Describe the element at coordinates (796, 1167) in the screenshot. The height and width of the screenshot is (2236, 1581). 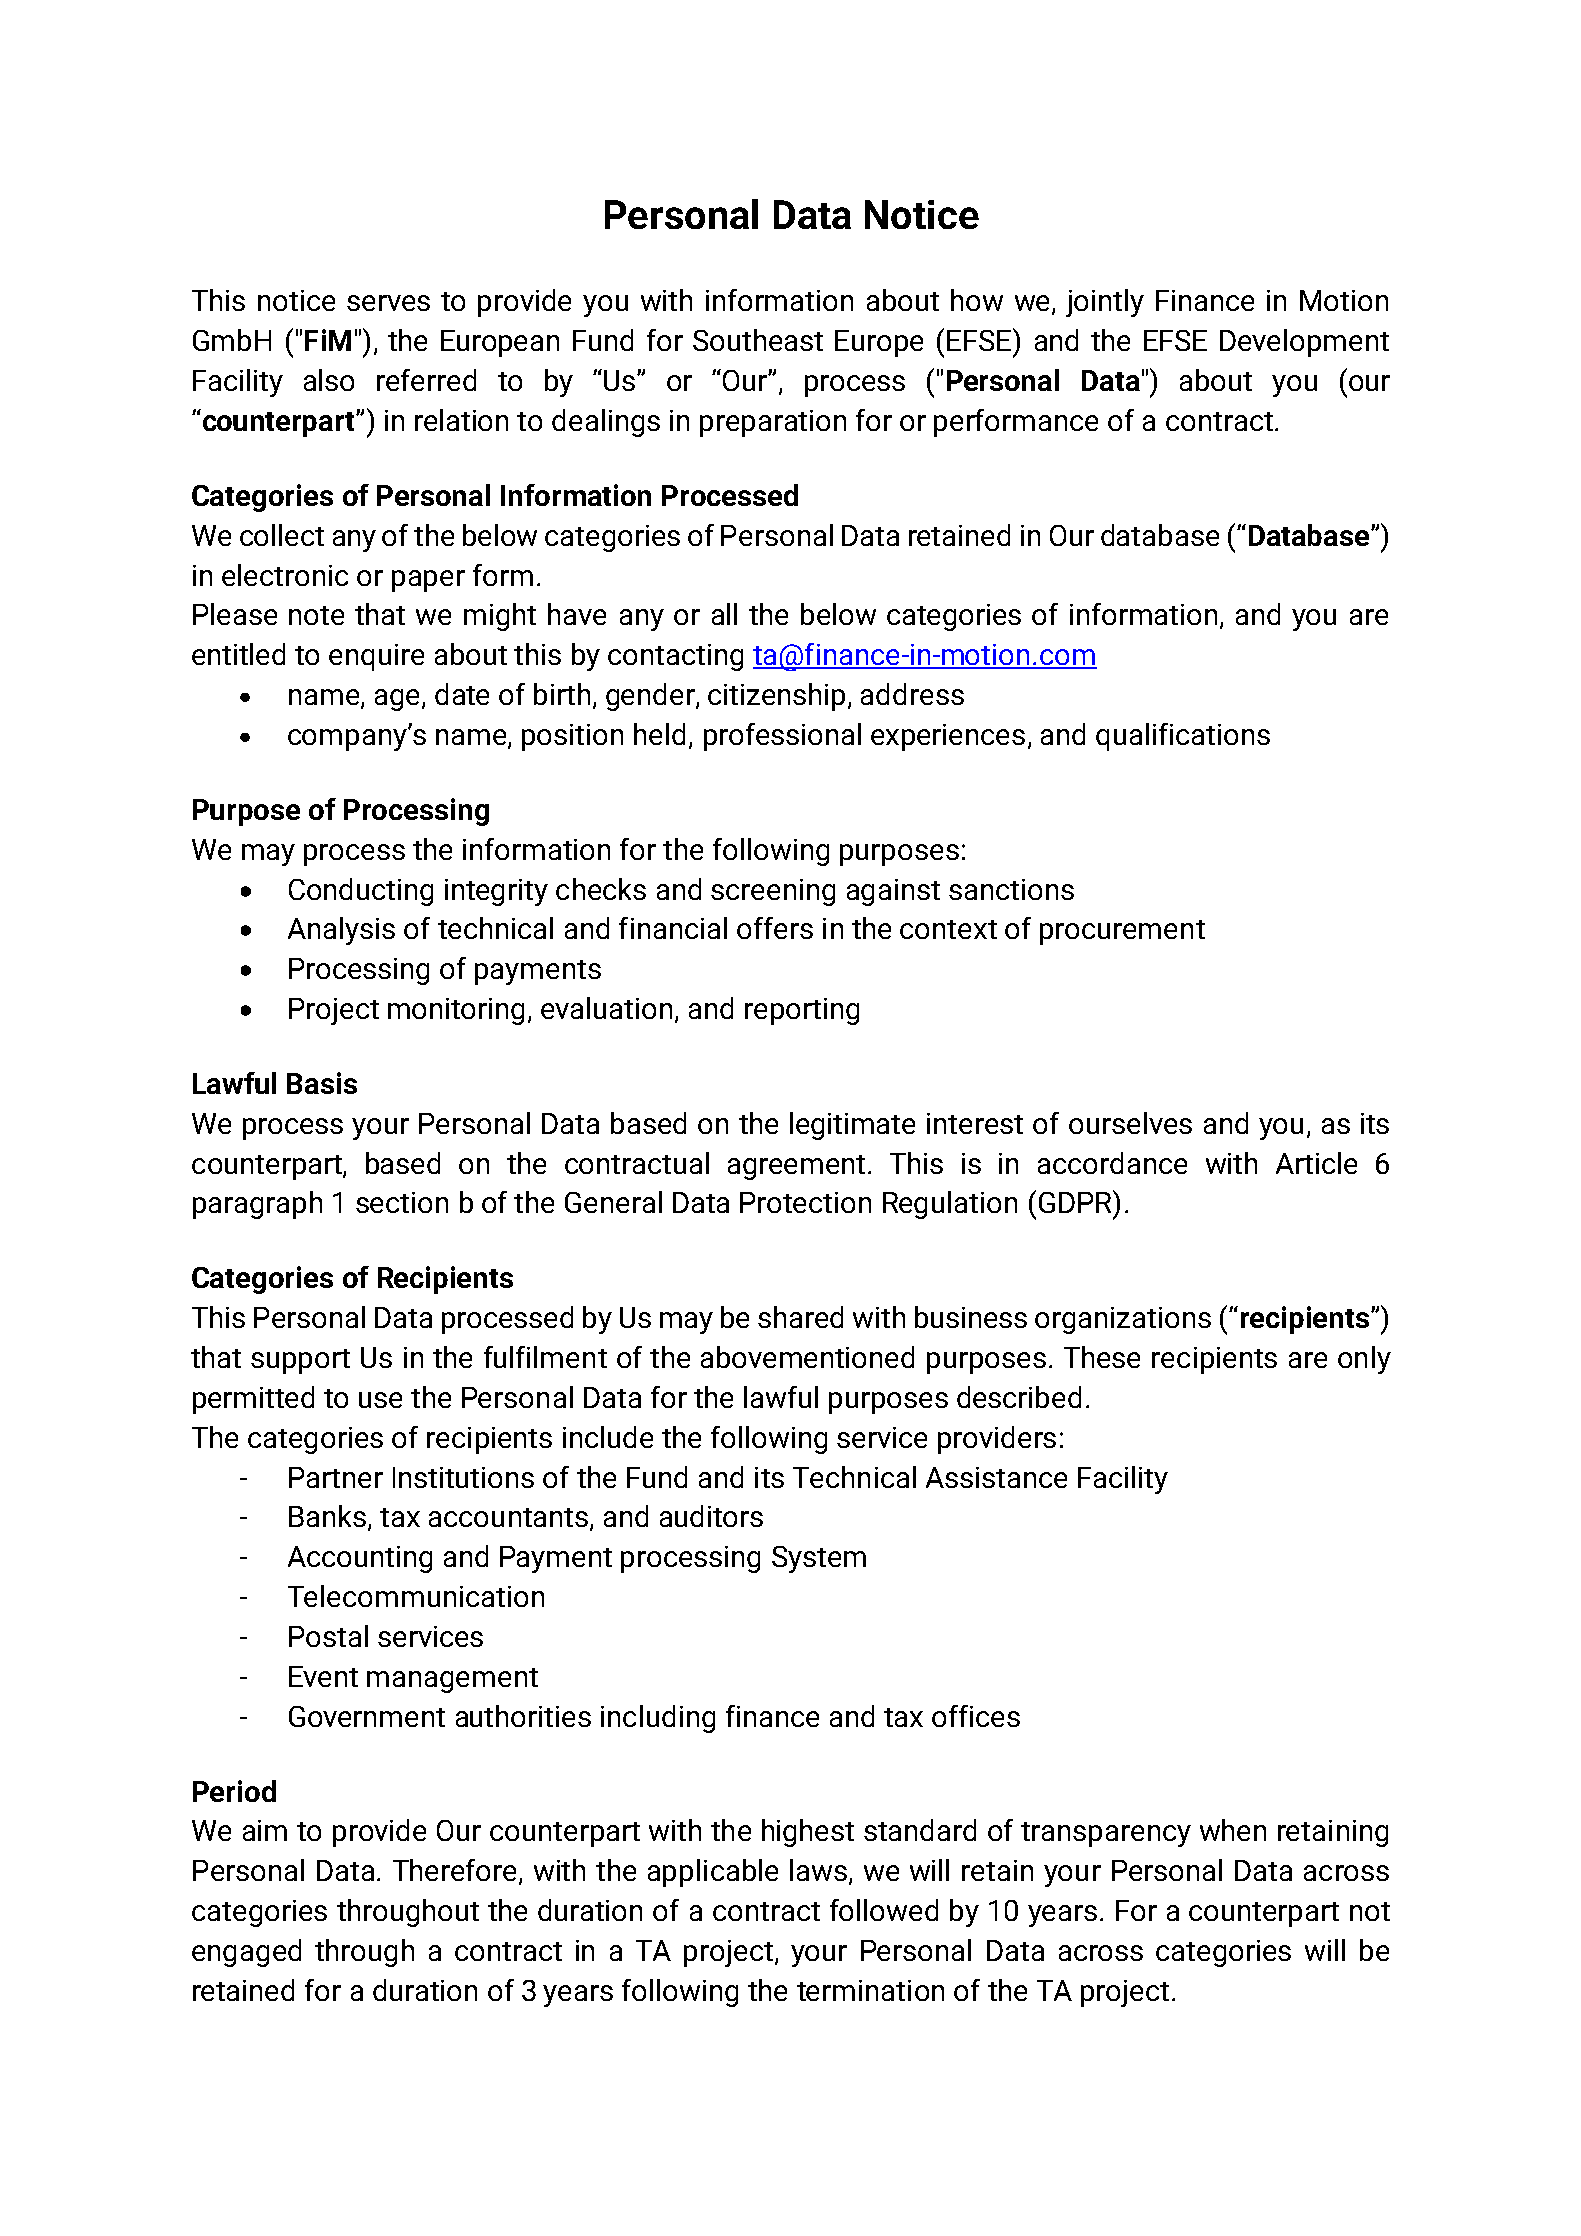
I see `agreement` at that location.
